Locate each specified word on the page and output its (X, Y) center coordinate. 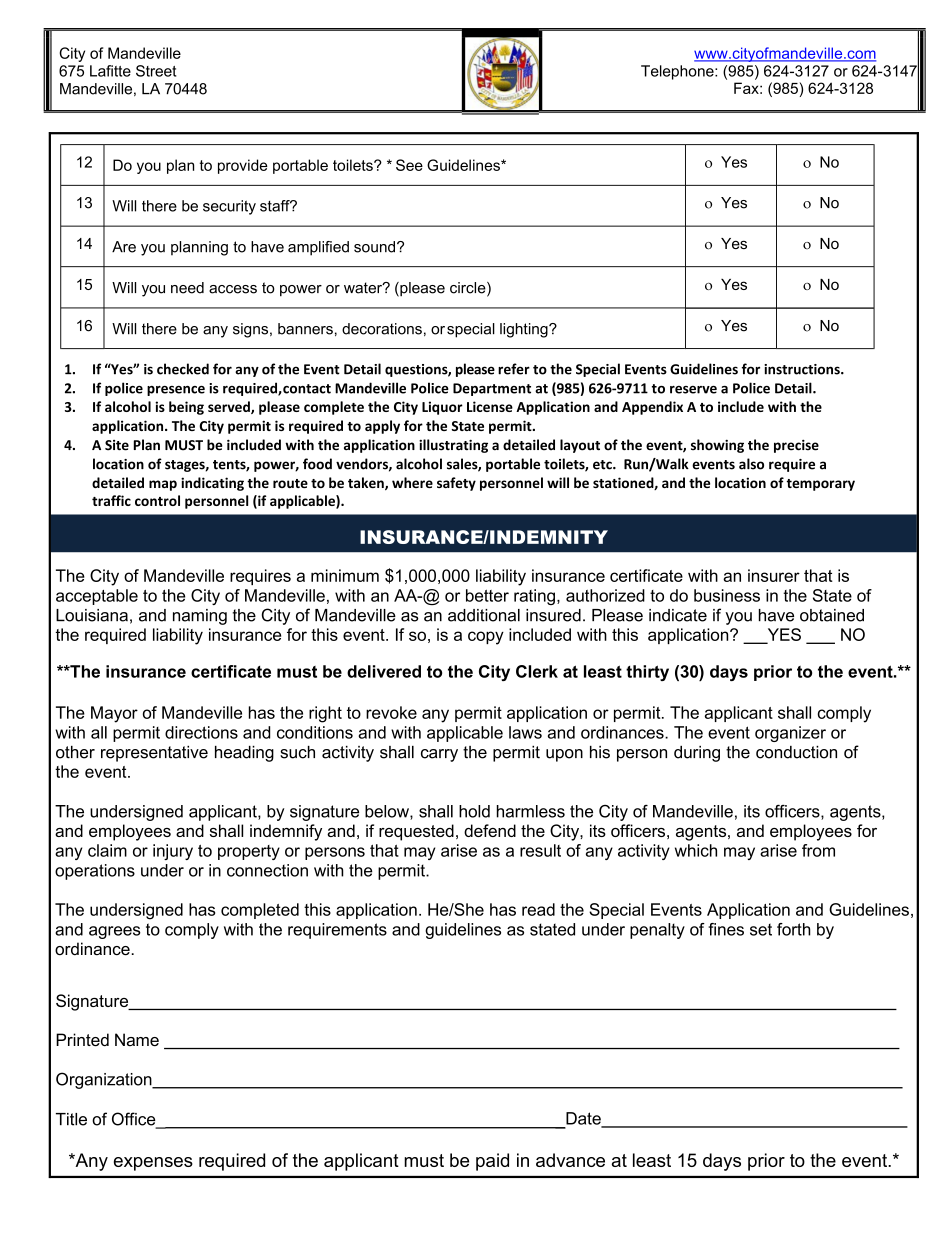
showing (717, 446)
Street (156, 71)
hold (474, 811)
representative (154, 754)
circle (469, 289)
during (697, 754)
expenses (153, 1164)
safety (456, 484)
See (409, 165)
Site (117, 445)
